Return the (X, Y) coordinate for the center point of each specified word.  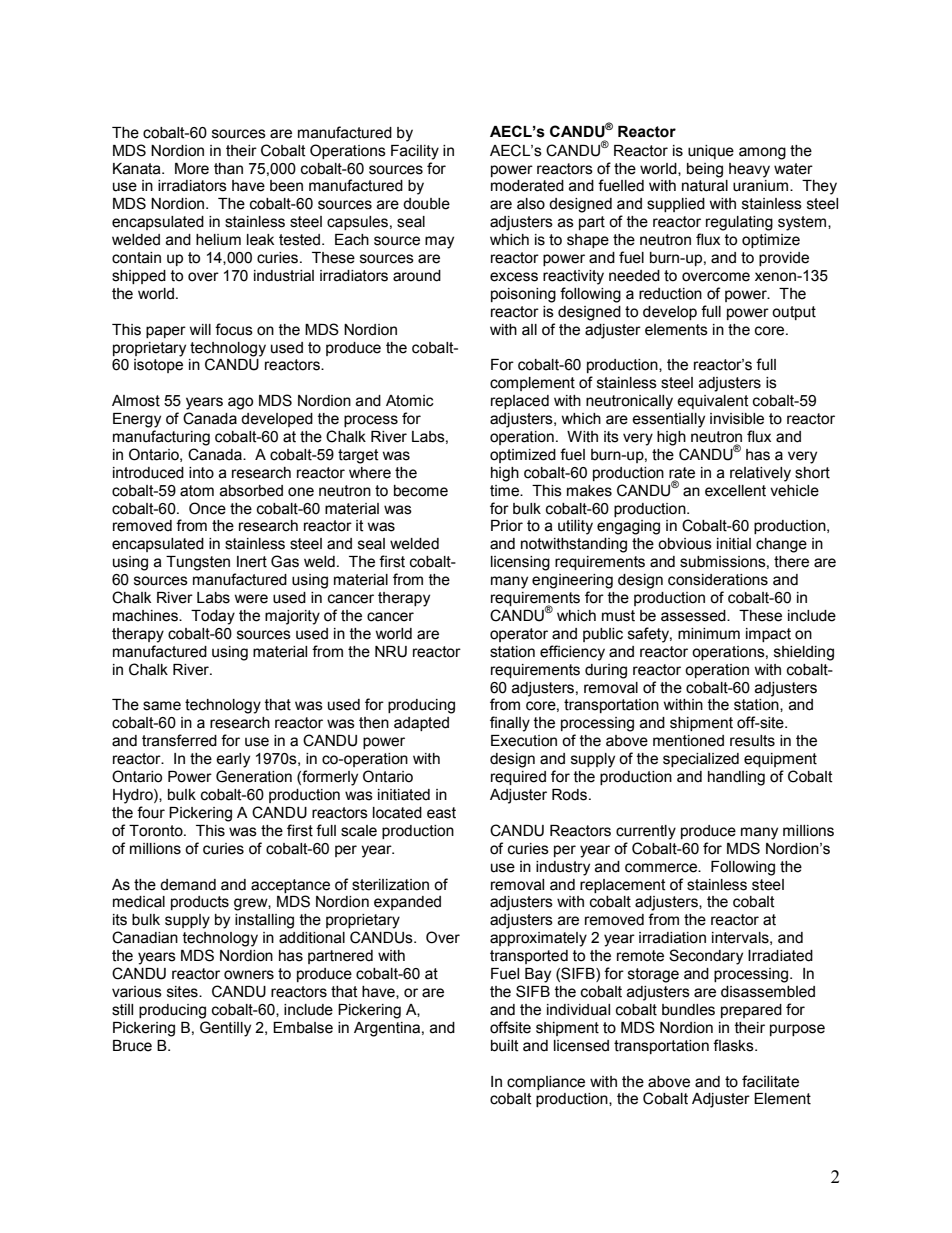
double (426, 204)
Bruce (132, 1046)
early (233, 760)
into (201, 473)
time (505, 491)
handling (736, 778)
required (518, 778)
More (192, 169)
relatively (760, 474)
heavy (749, 170)
